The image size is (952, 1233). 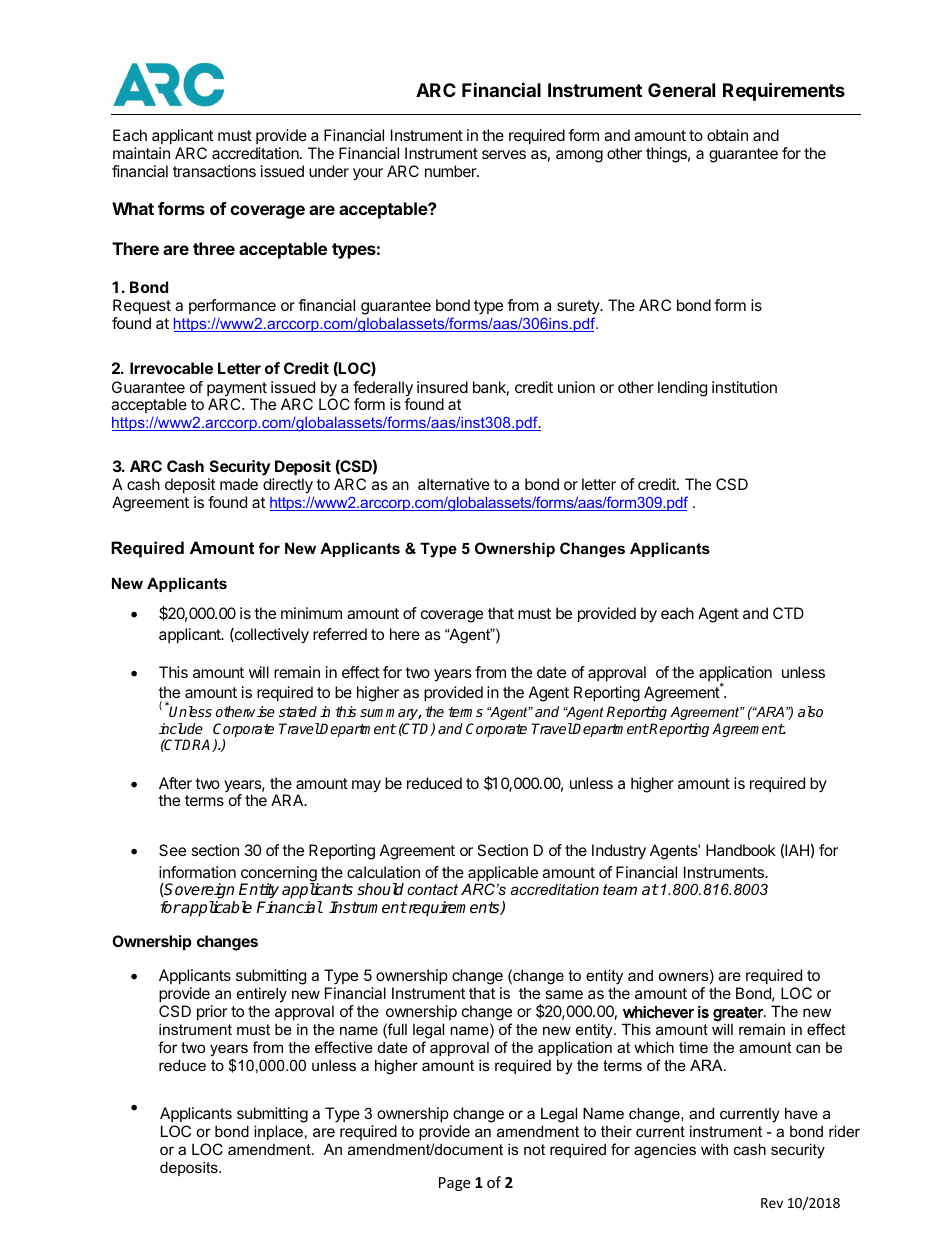 What do you see at coordinates (454, 484) in the screenshot?
I see `alternative` at bounding box center [454, 484].
